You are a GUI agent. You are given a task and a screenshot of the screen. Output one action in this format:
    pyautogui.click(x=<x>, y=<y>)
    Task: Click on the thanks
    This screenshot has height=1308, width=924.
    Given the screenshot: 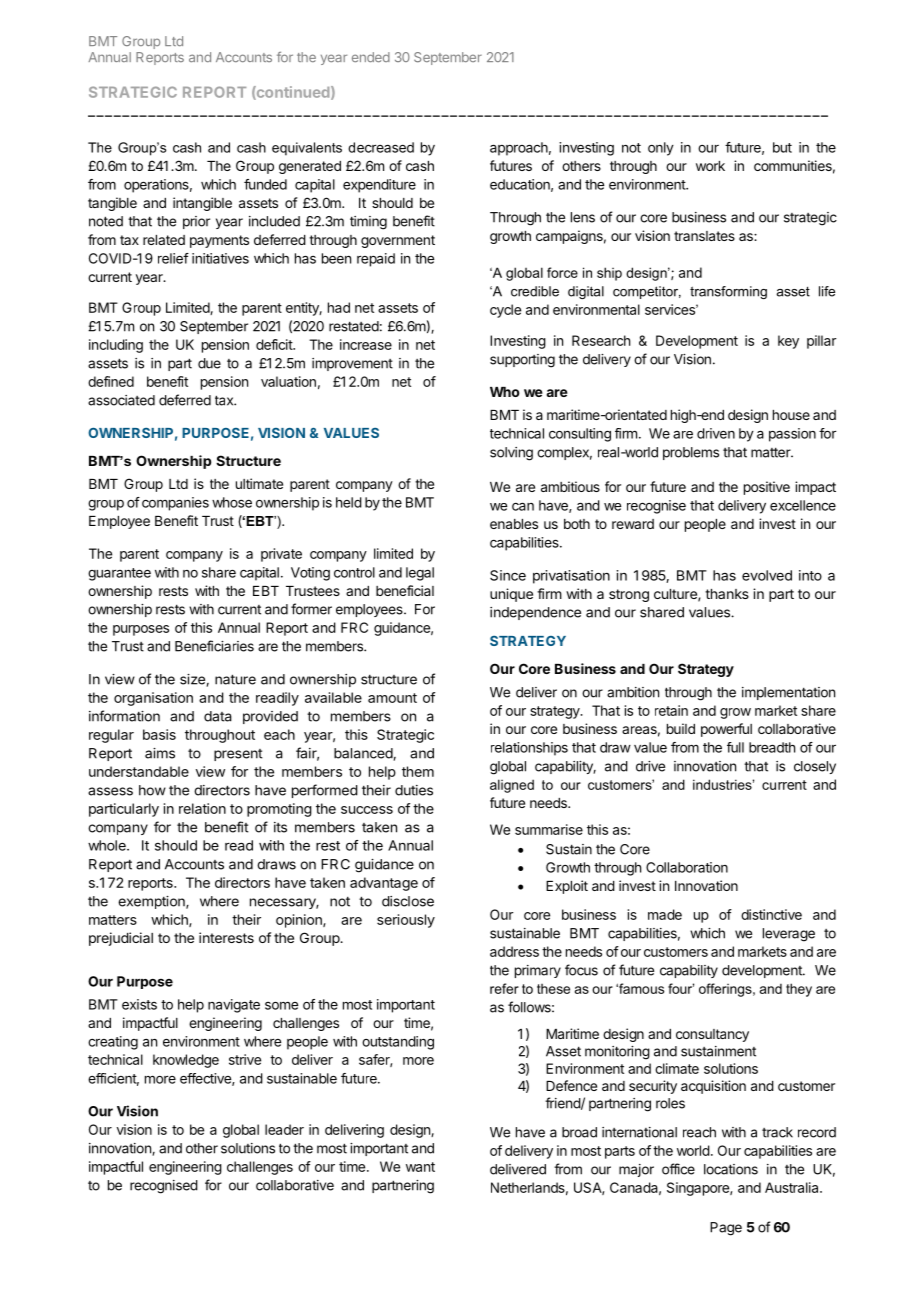 What is the action you would take?
    pyautogui.click(x=727, y=594)
